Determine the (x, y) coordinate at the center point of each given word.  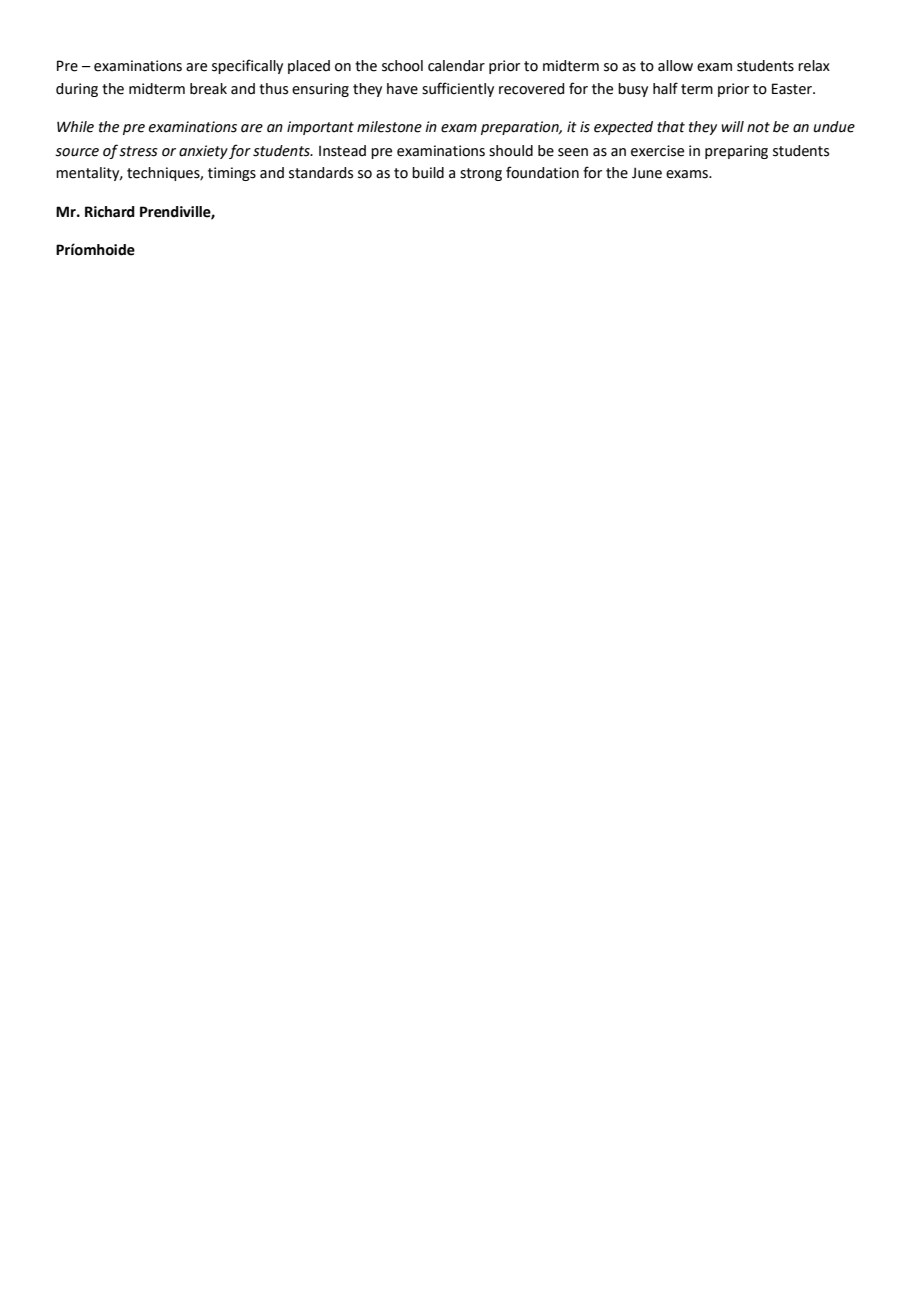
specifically (247, 66)
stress (138, 151)
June (647, 173)
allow (675, 66)
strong (481, 174)
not (758, 127)
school (402, 66)
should (511, 151)
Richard (110, 212)
